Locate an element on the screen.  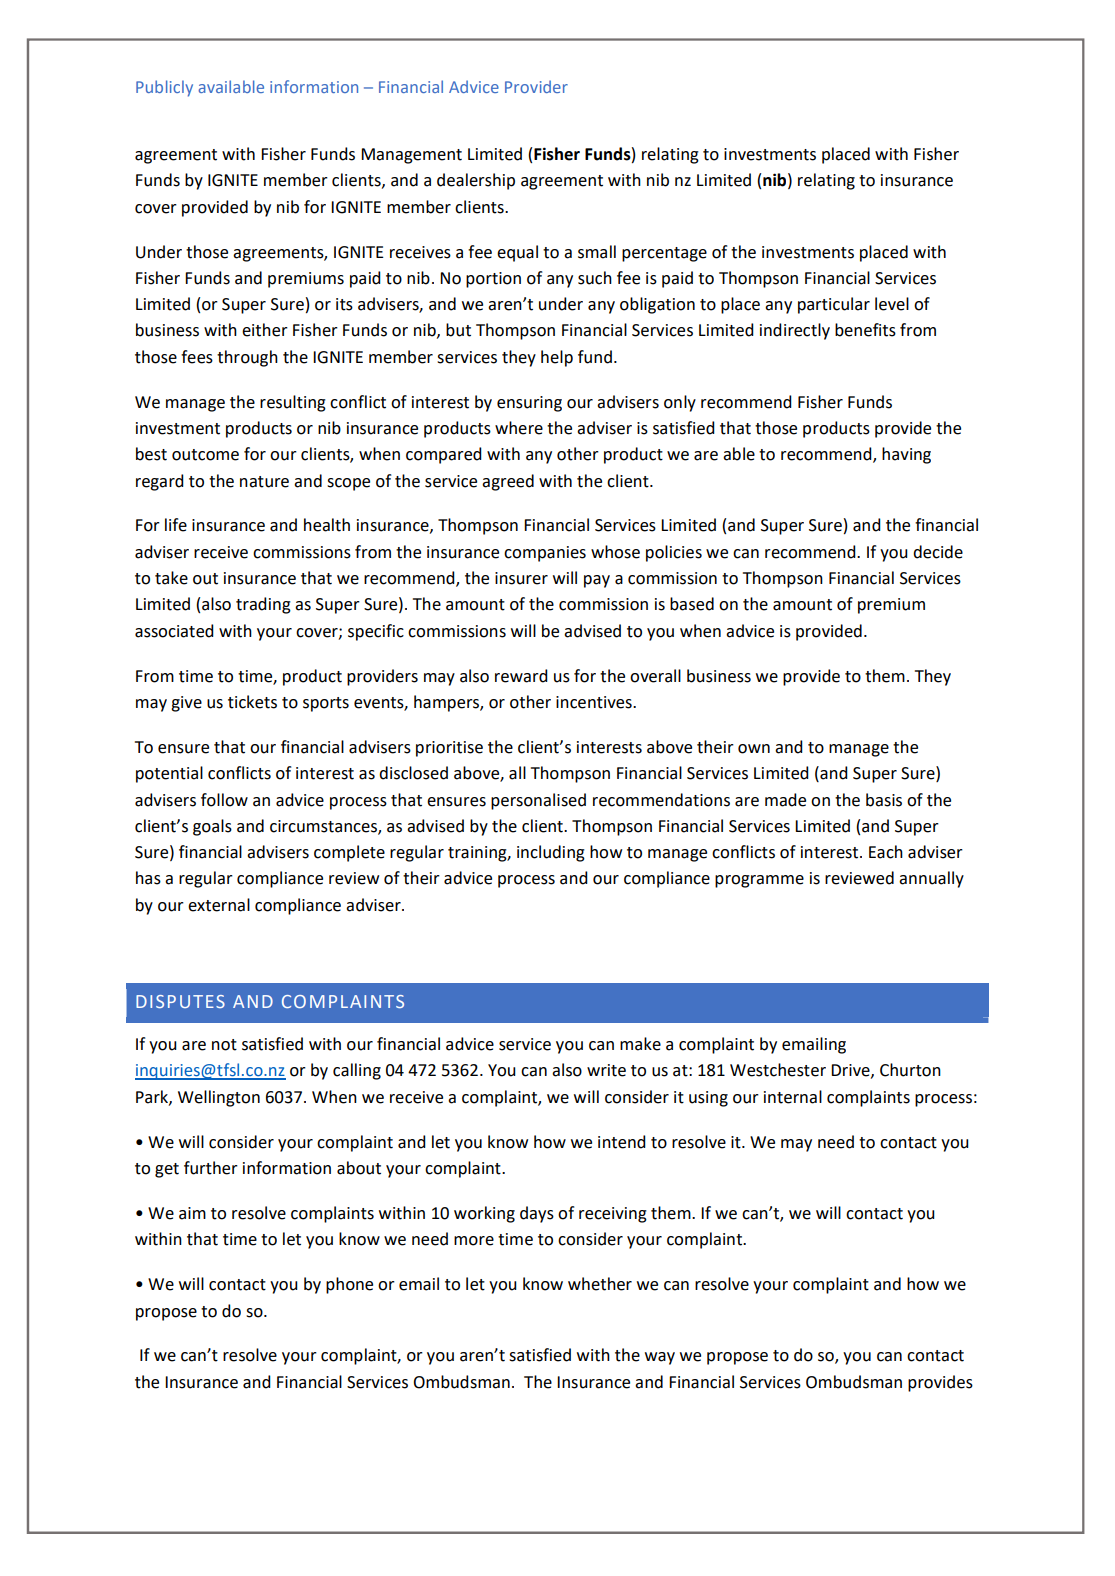
Each is located at coordinates (886, 852).
